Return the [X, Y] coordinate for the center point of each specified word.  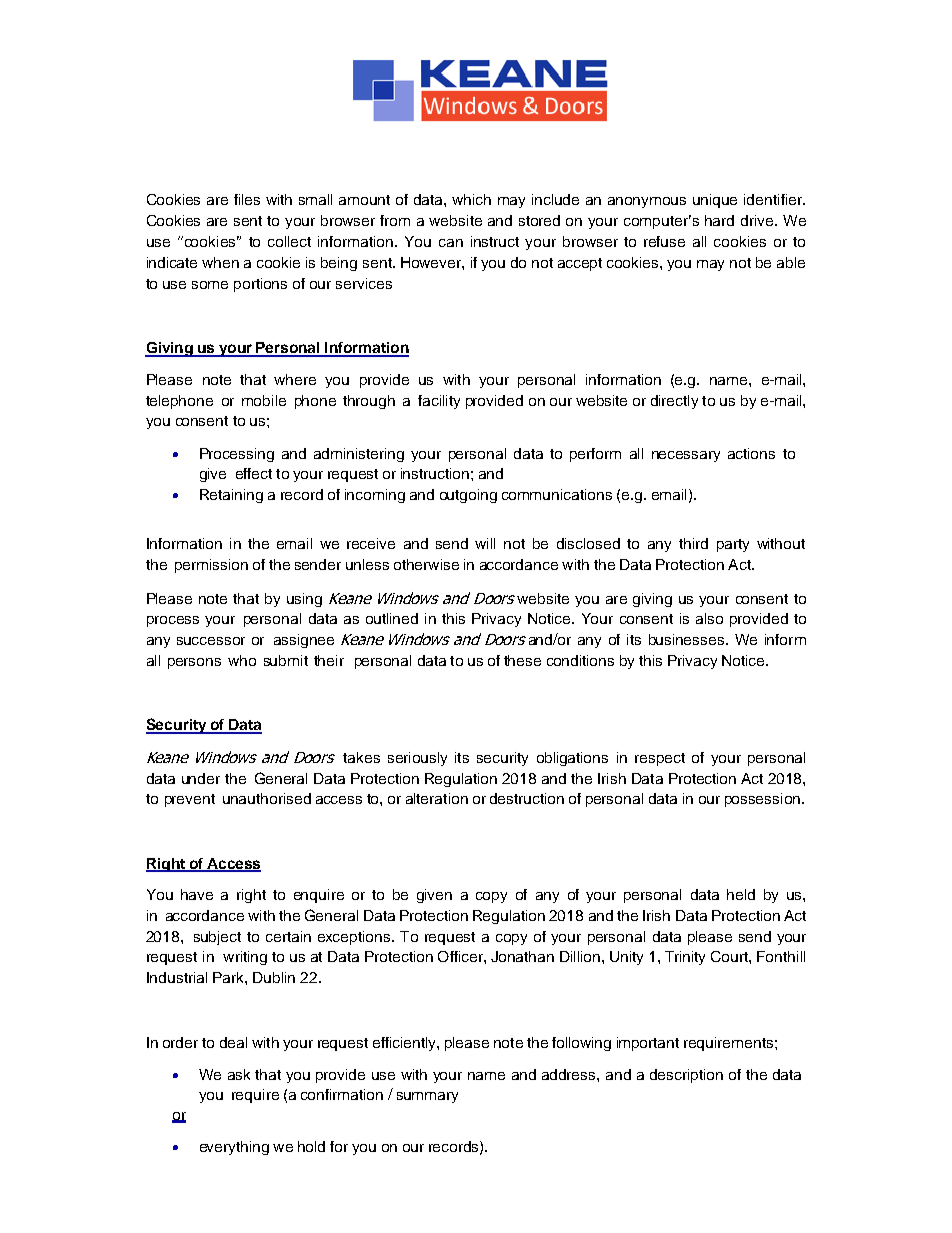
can [451, 243]
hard [719, 220]
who [242, 660]
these [522, 660]
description [686, 1076]
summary [427, 1097]
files [247, 199]
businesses [688, 639]
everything [234, 1148]
